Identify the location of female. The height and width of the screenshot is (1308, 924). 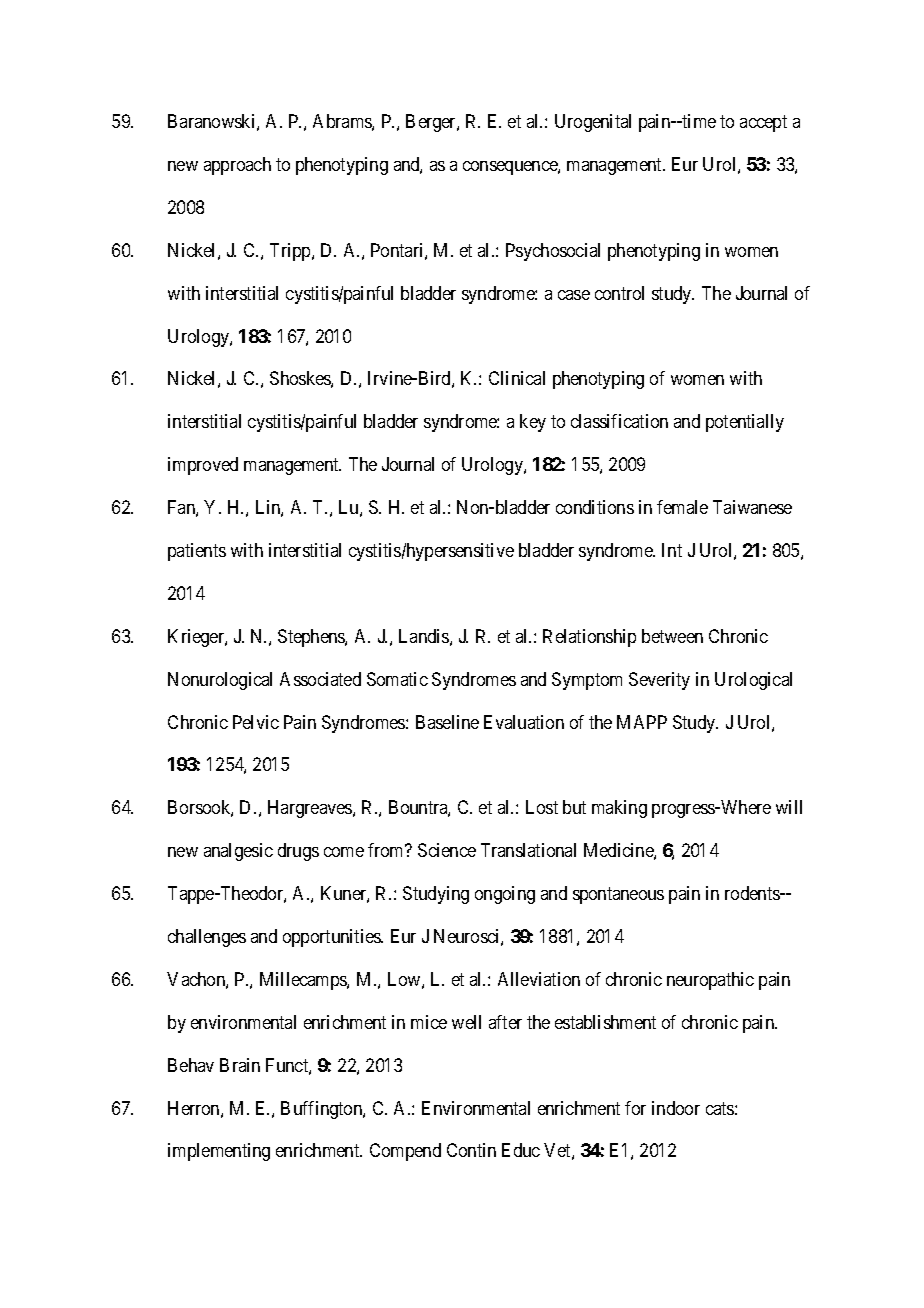
(682, 507).
